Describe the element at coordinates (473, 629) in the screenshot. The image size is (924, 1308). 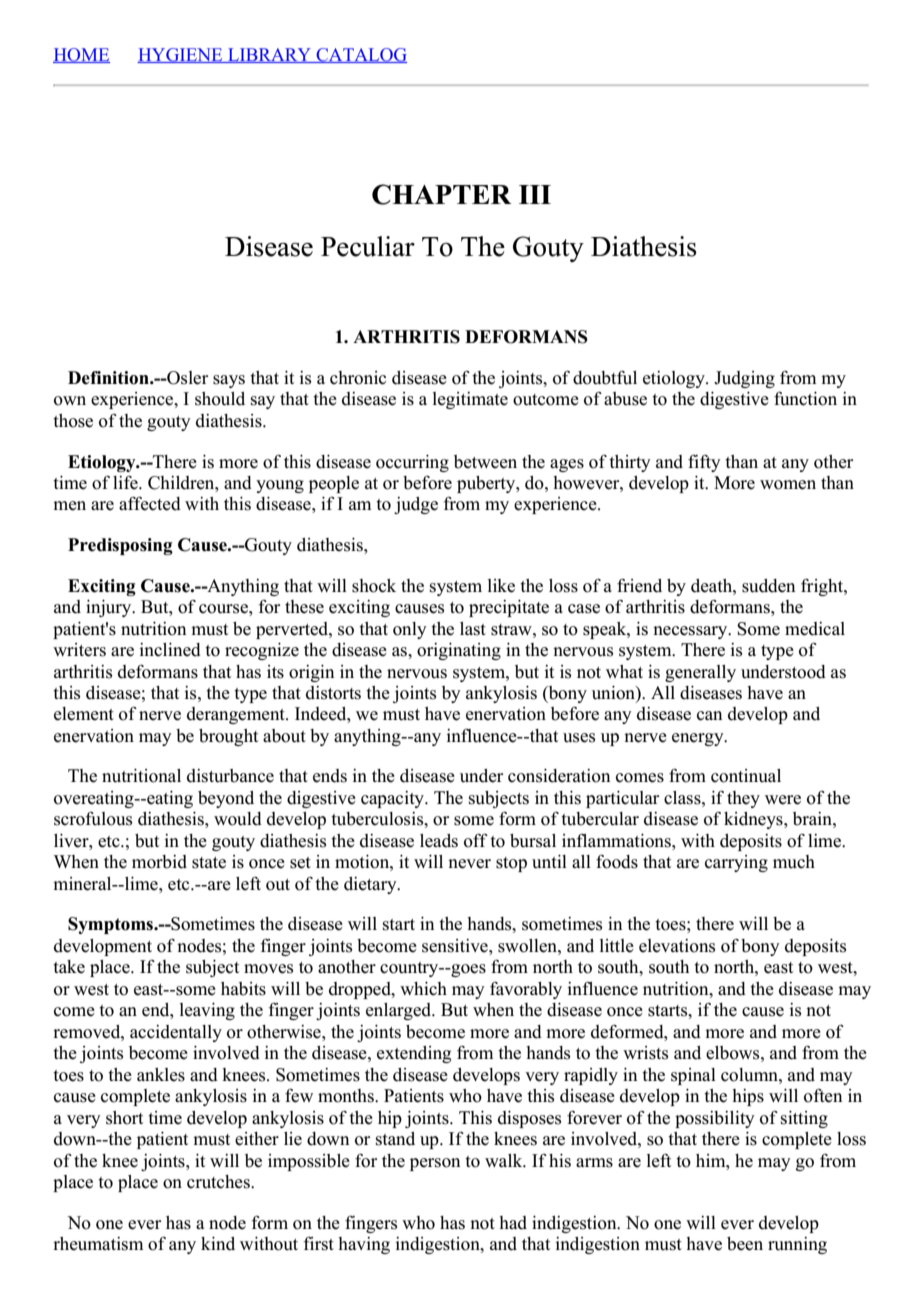
I see `last` at that location.
